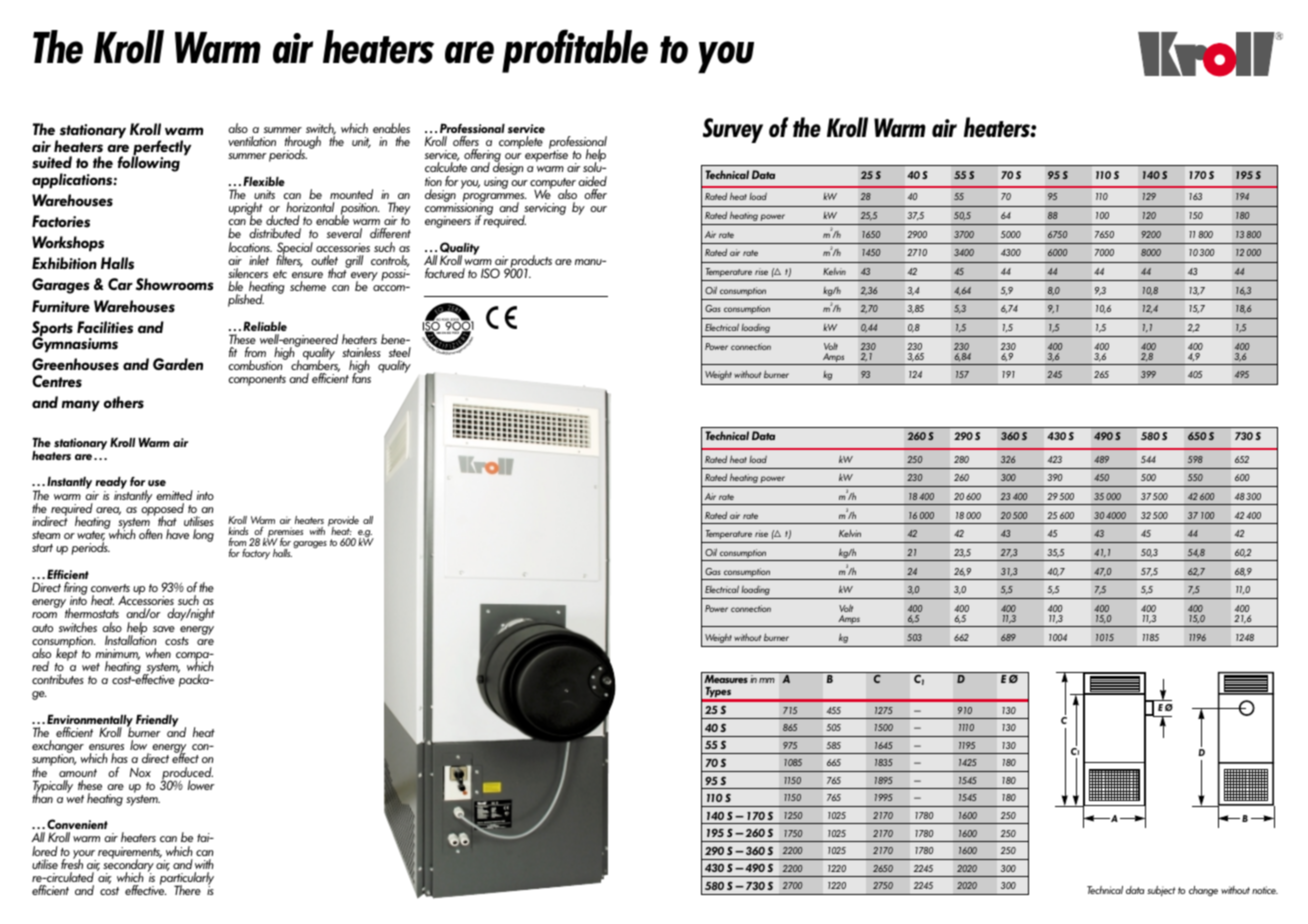 Image resolution: width=1308 pixels, height=924 pixels. I want to click on save, so click(164, 629).
